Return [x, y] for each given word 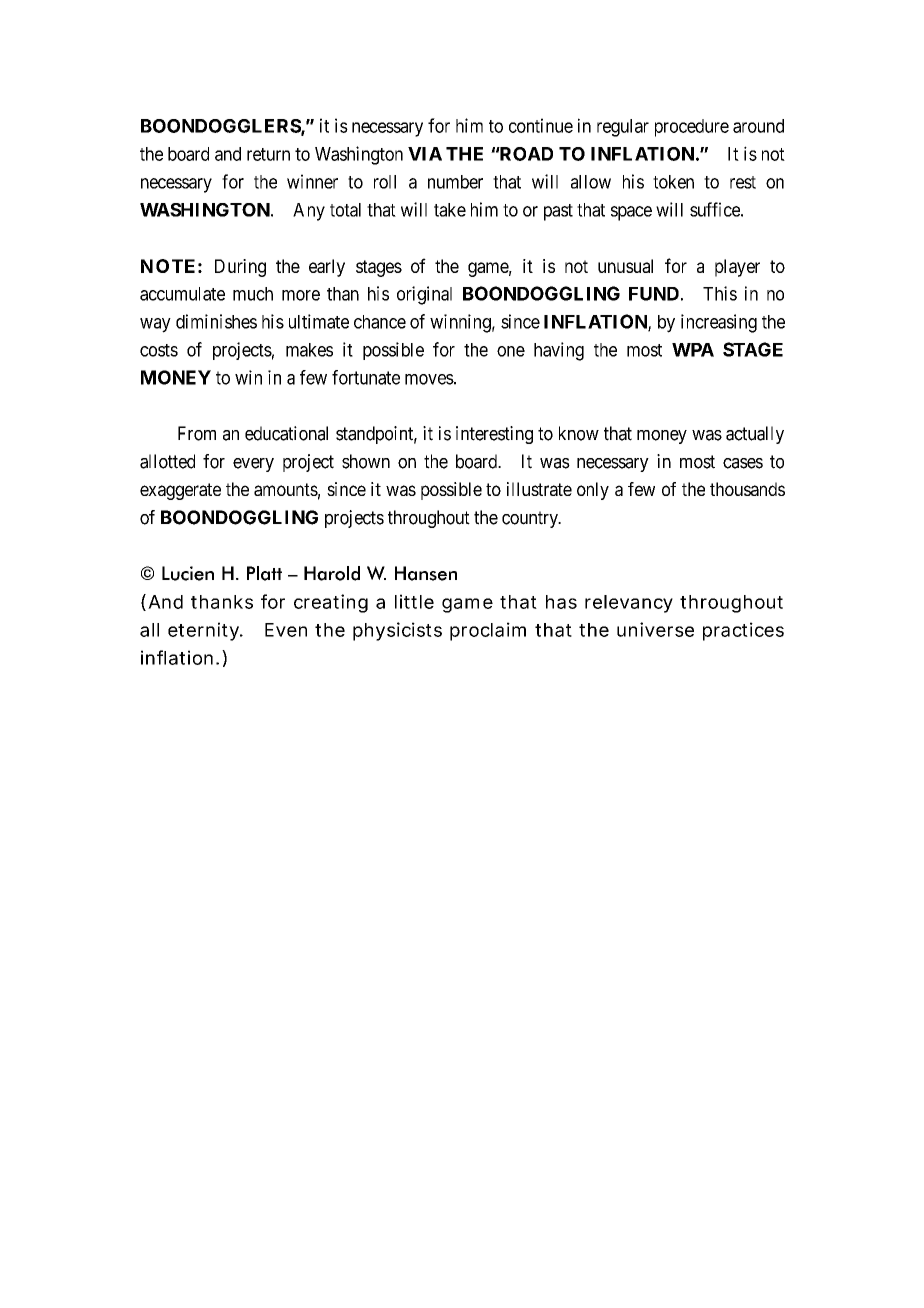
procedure [692, 128]
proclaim [488, 631]
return [268, 154]
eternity [205, 631]
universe [655, 629]
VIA [425, 154]
